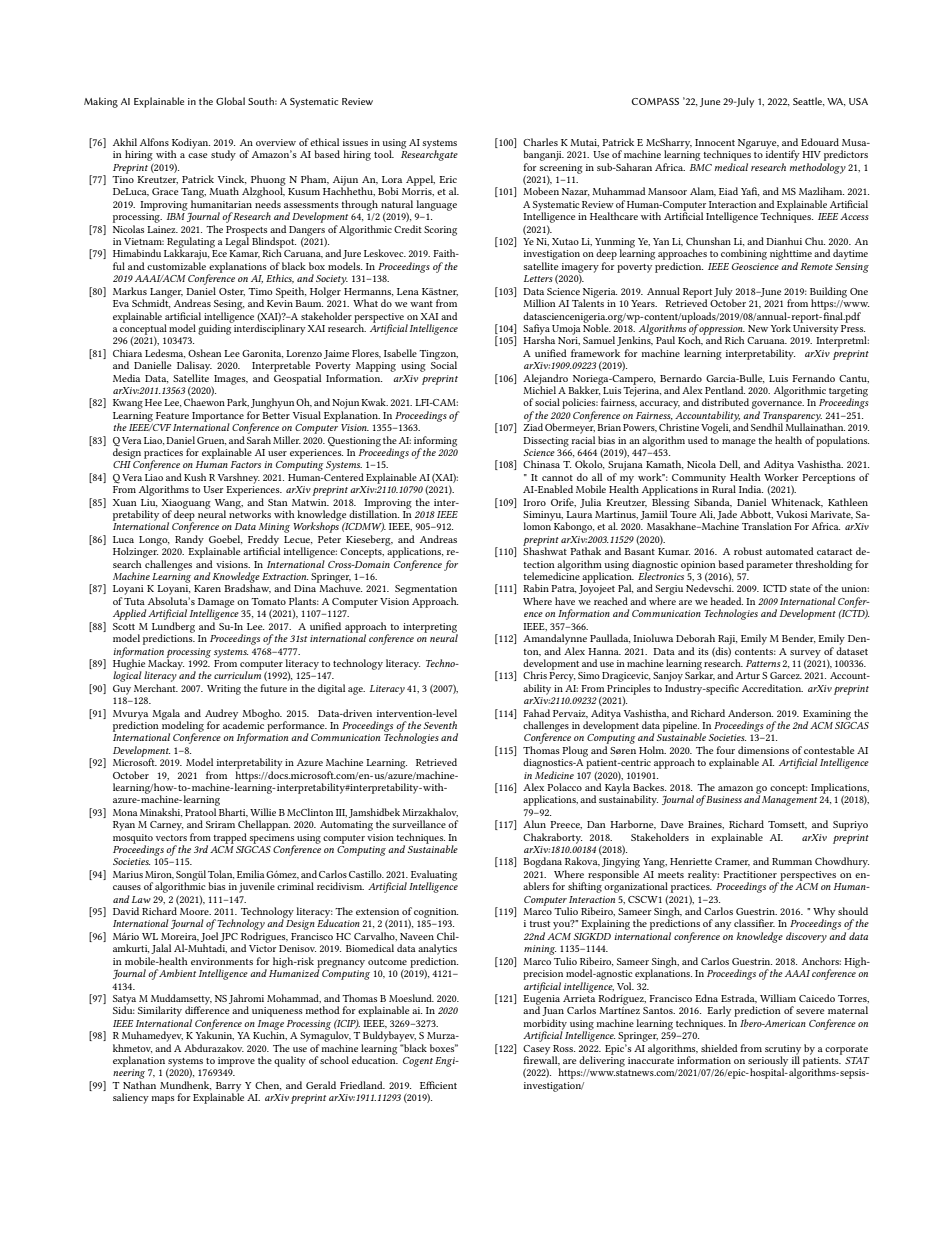 This image has width=952, height=1233. What do you see at coordinates (540, 142) in the image?
I see `Charles` at bounding box center [540, 142].
